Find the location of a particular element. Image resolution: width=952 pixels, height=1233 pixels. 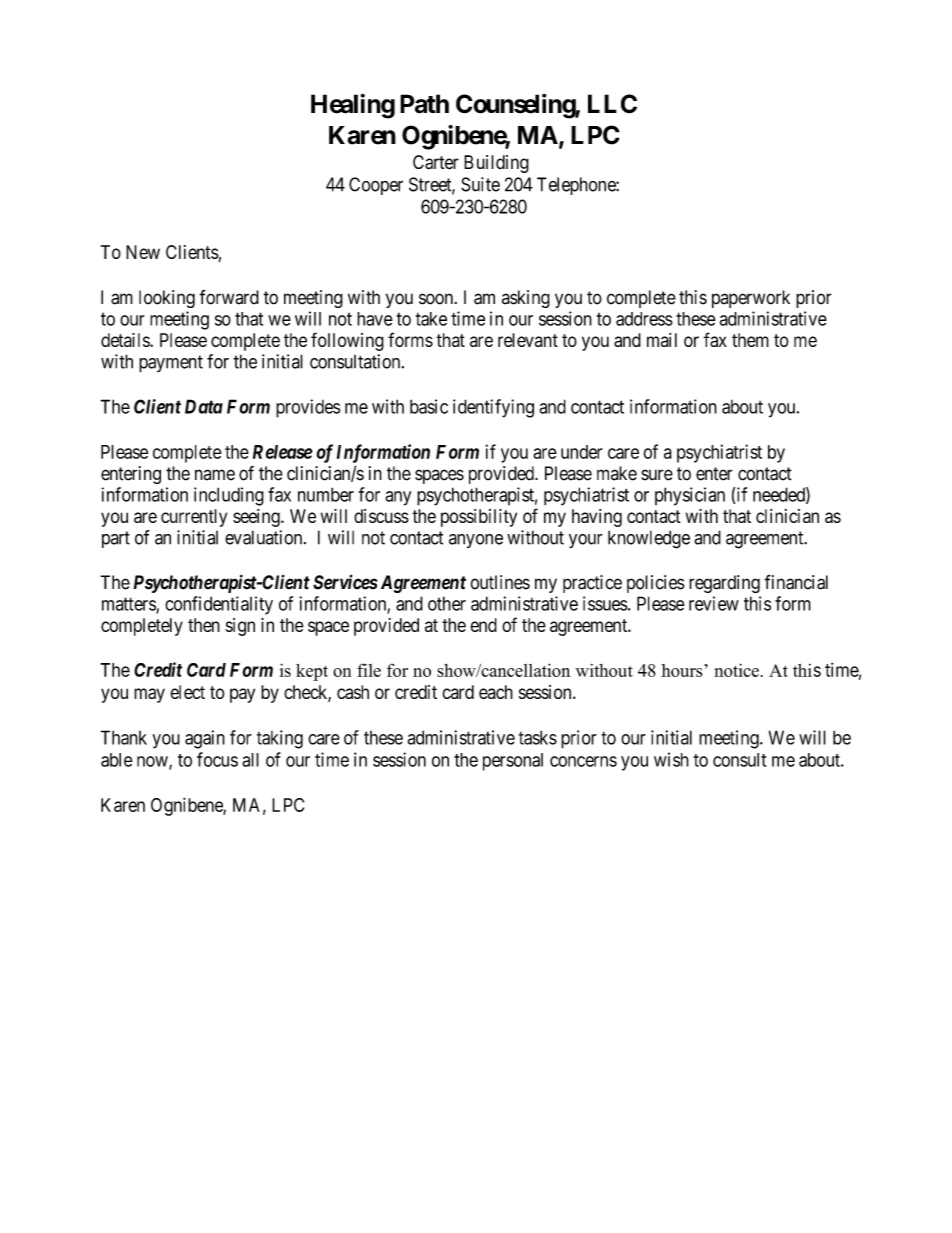

again is located at coordinates (205, 739).
